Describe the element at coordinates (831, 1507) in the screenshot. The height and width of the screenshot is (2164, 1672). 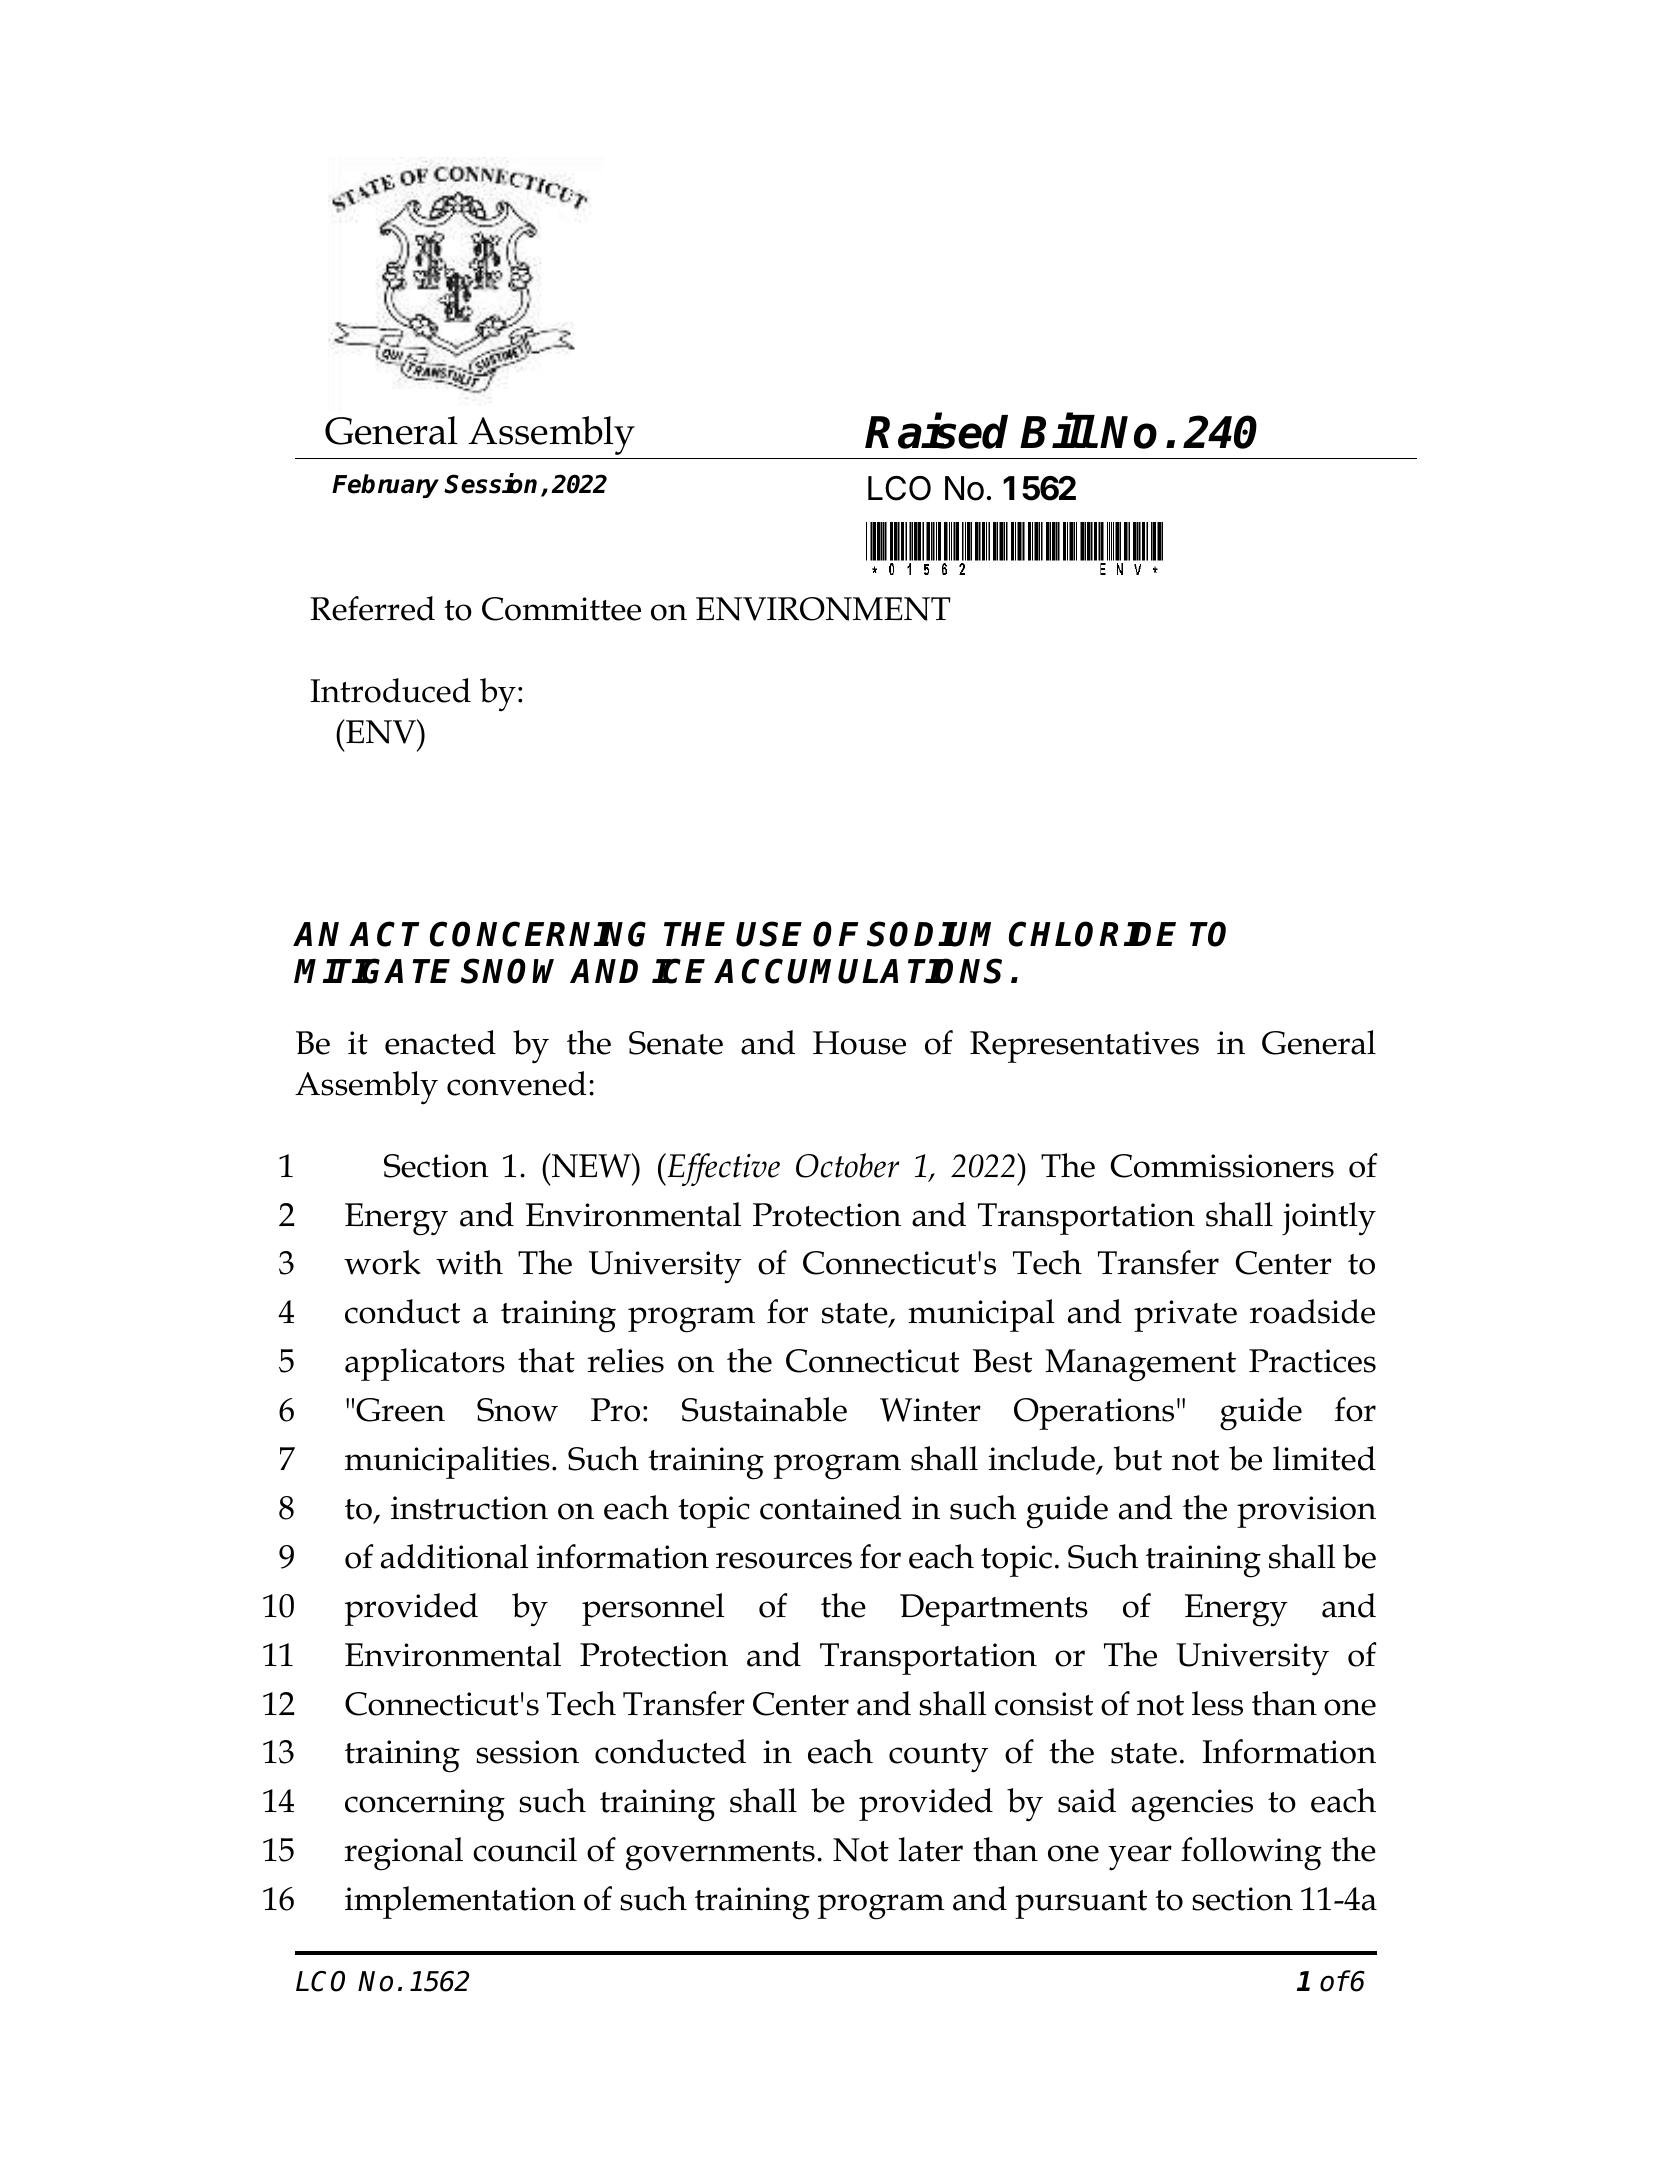
I see `contained` at that location.
